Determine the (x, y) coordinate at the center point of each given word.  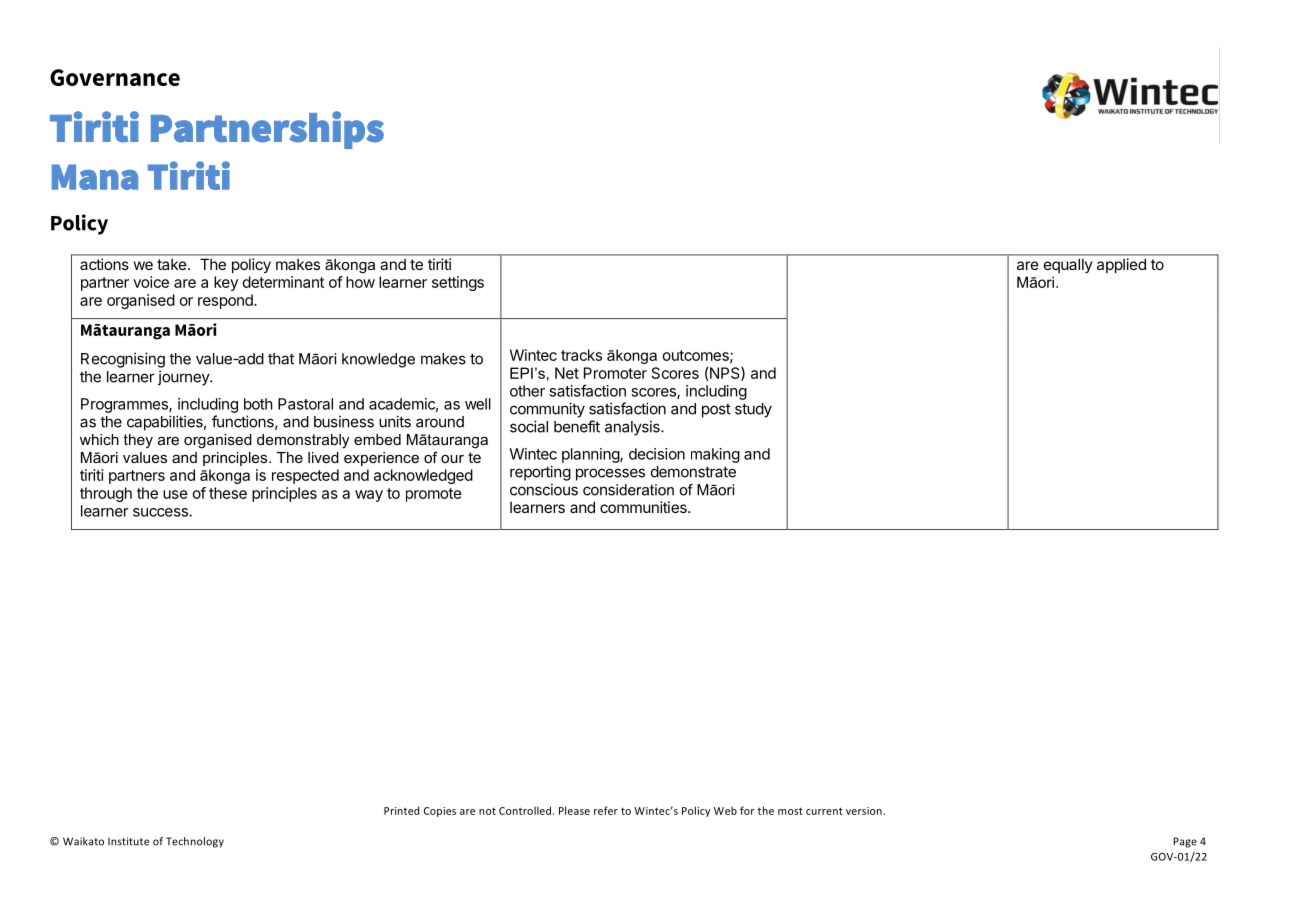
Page (1185, 842)
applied (1121, 265)
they (138, 441)
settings (458, 283)
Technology (195, 842)
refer (606, 810)
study (753, 410)
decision (657, 454)
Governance (115, 77)
